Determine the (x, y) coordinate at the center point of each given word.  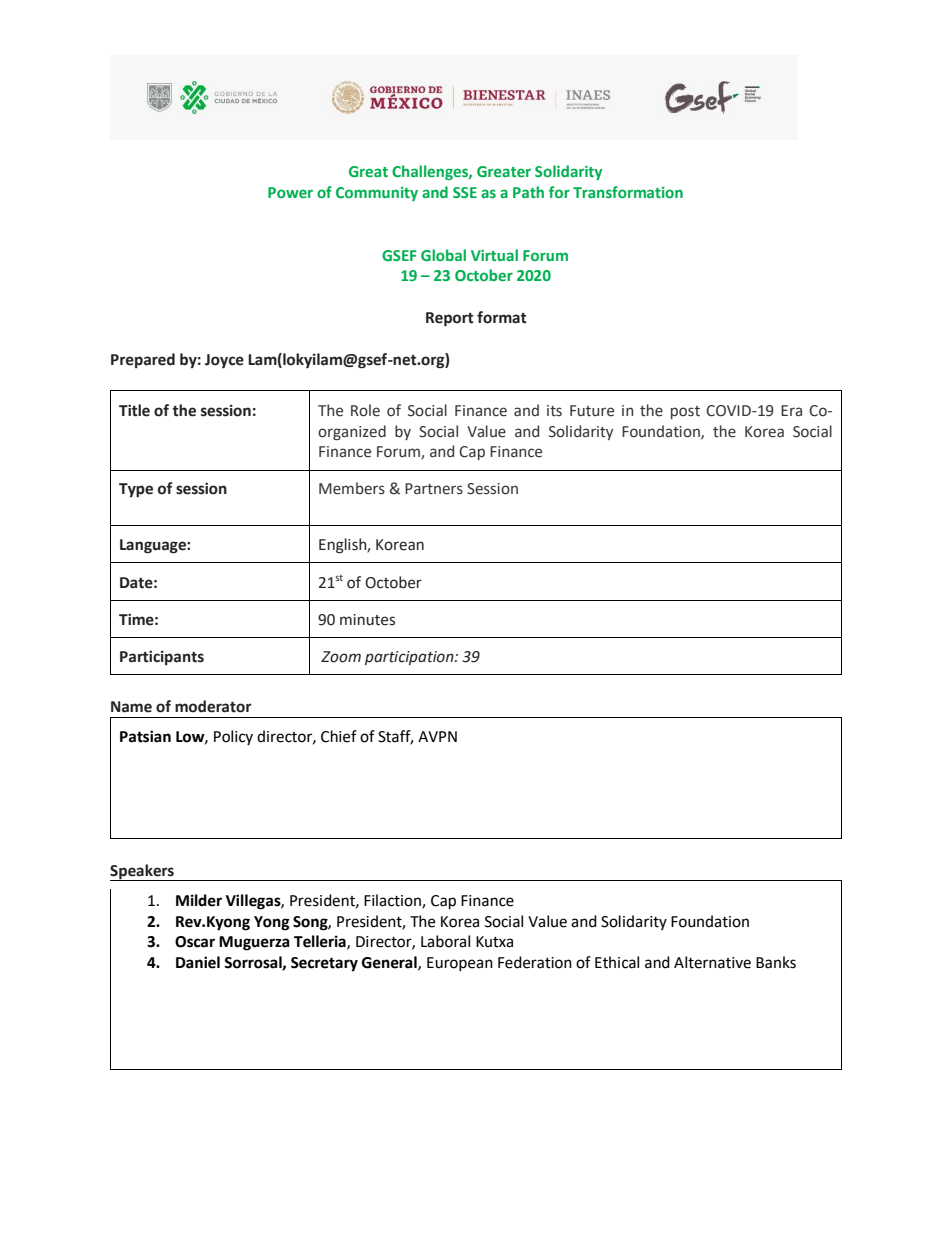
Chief (339, 736)
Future (592, 411)
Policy (233, 737)
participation (410, 658)
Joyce (224, 361)
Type (136, 490)
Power (290, 192)
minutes (367, 620)
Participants (162, 657)
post (685, 412)
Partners (434, 489)
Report (450, 319)
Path (528, 192)
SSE (465, 192)
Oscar (195, 942)
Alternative (712, 962)
